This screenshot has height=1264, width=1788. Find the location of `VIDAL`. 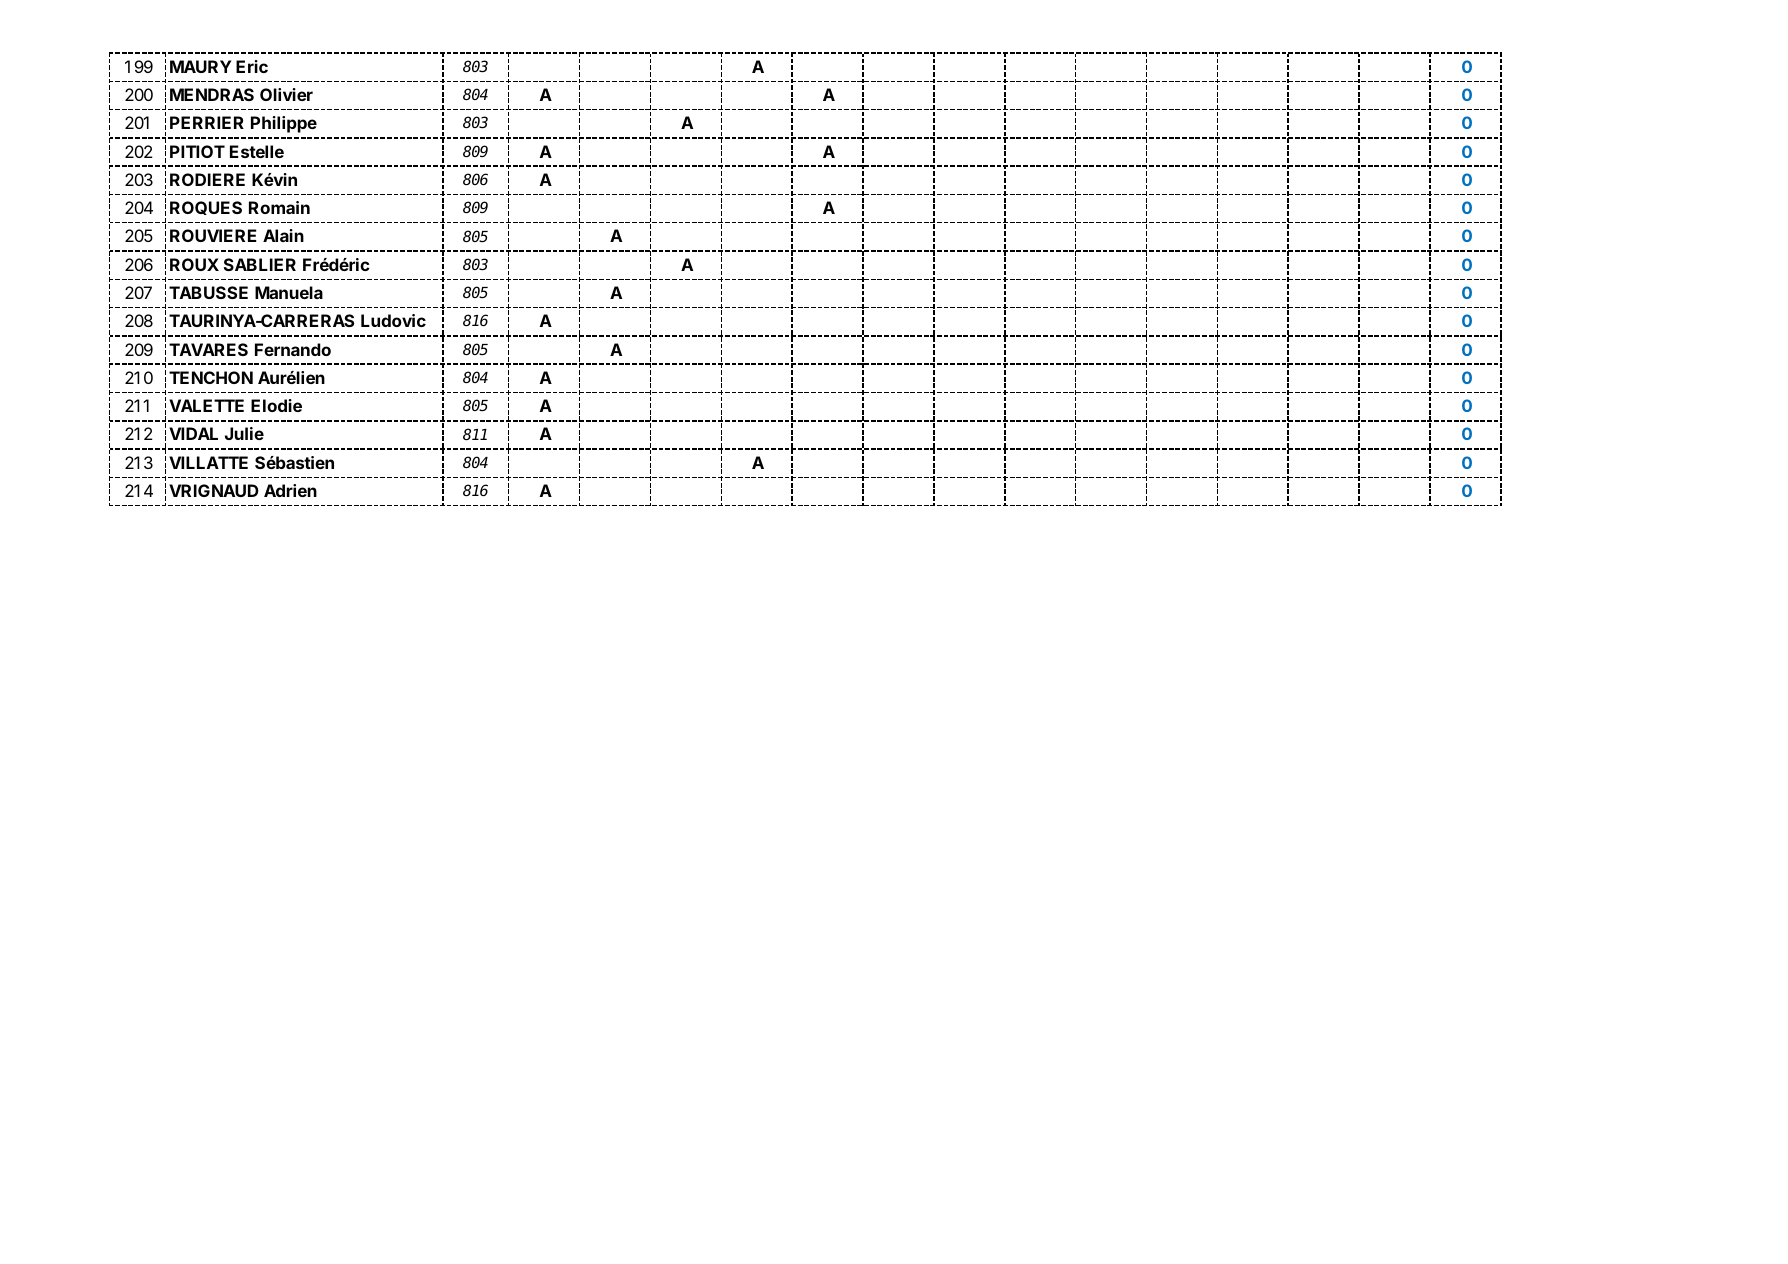

VIDAL is located at coordinates (193, 433).
